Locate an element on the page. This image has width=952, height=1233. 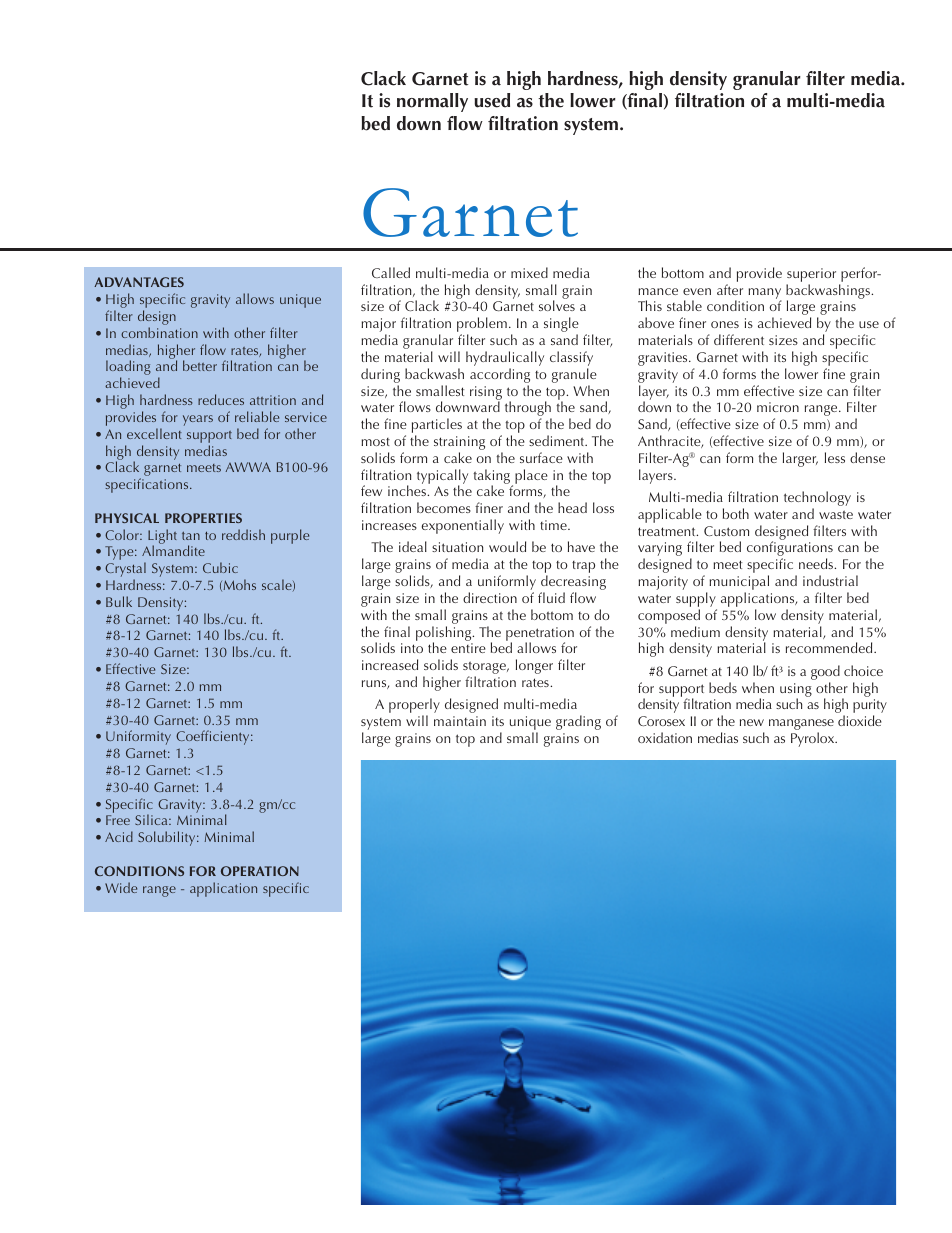
manganese is located at coordinates (801, 726).
